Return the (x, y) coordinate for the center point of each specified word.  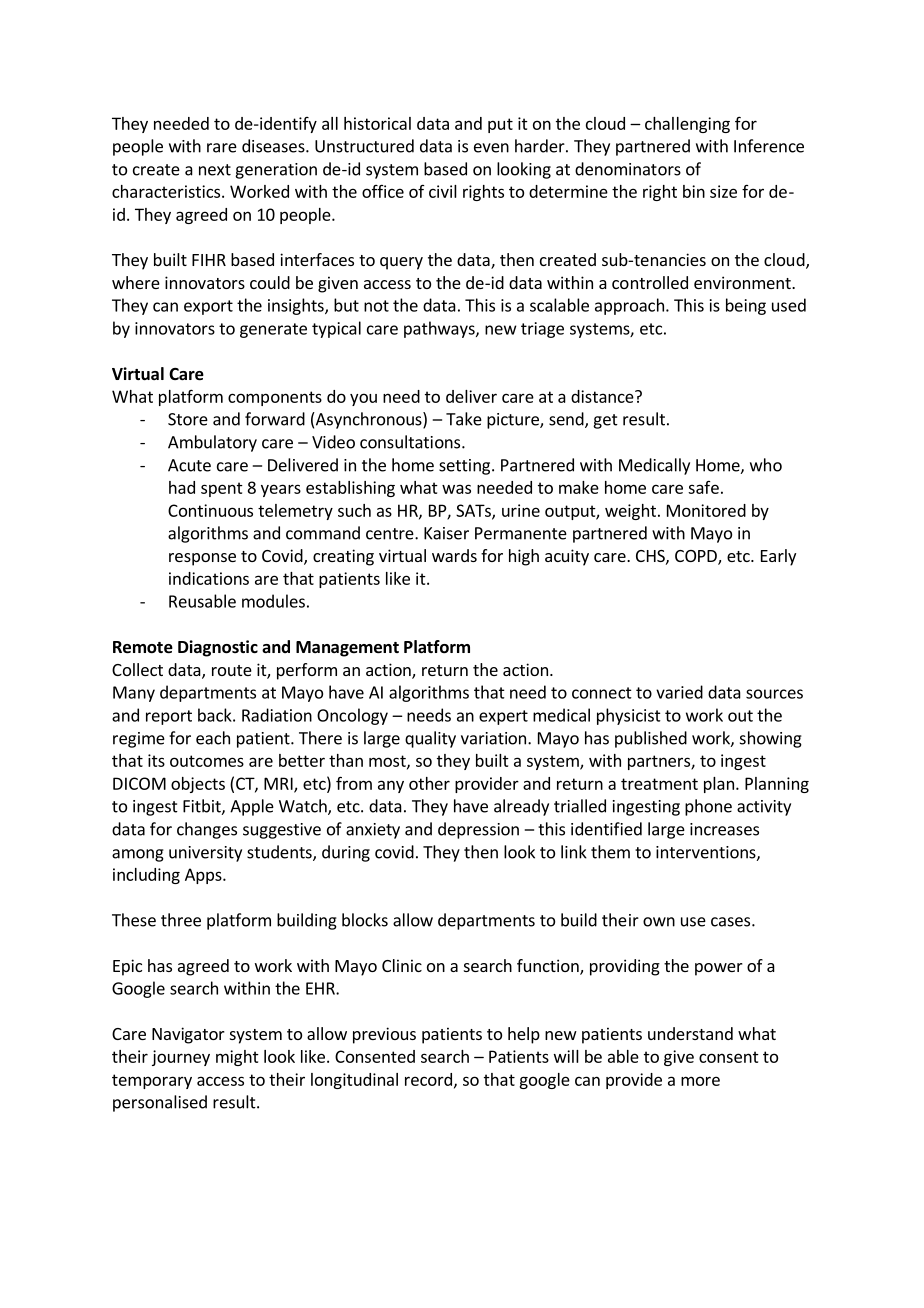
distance (603, 396)
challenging (687, 125)
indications (209, 578)
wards (454, 555)
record (428, 1079)
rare (222, 148)
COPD (697, 557)
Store (188, 419)
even (491, 148)
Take (464, 419)
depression (478, 830)
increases (724, 829)
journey (181, 1058)
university (205, 854)
